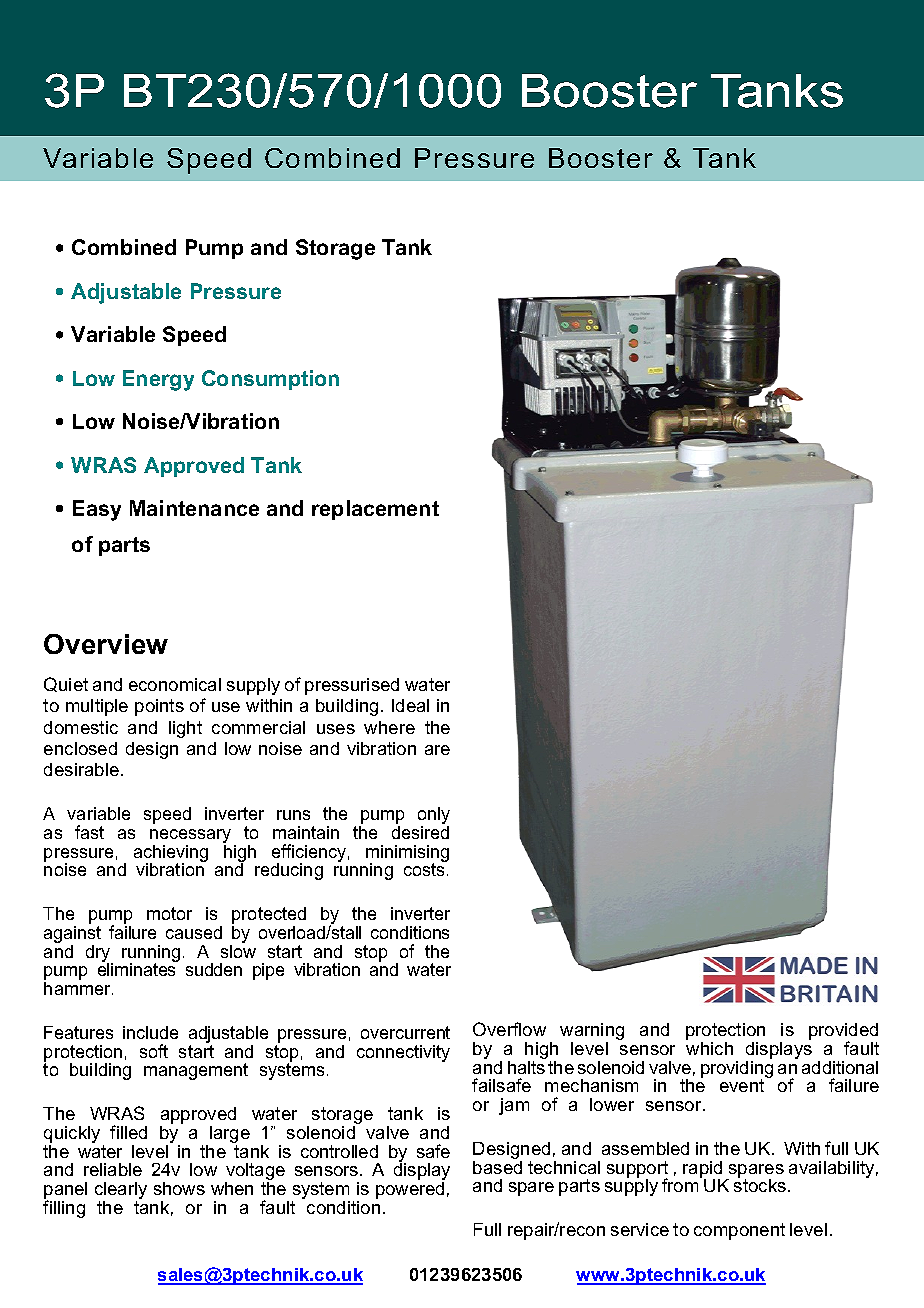 The width and height of the screenshot is (924, 1308). What do you see at coordinates (270, 380) in the screenshot?
I see `Consumption` at bounding box center [270, 380].
